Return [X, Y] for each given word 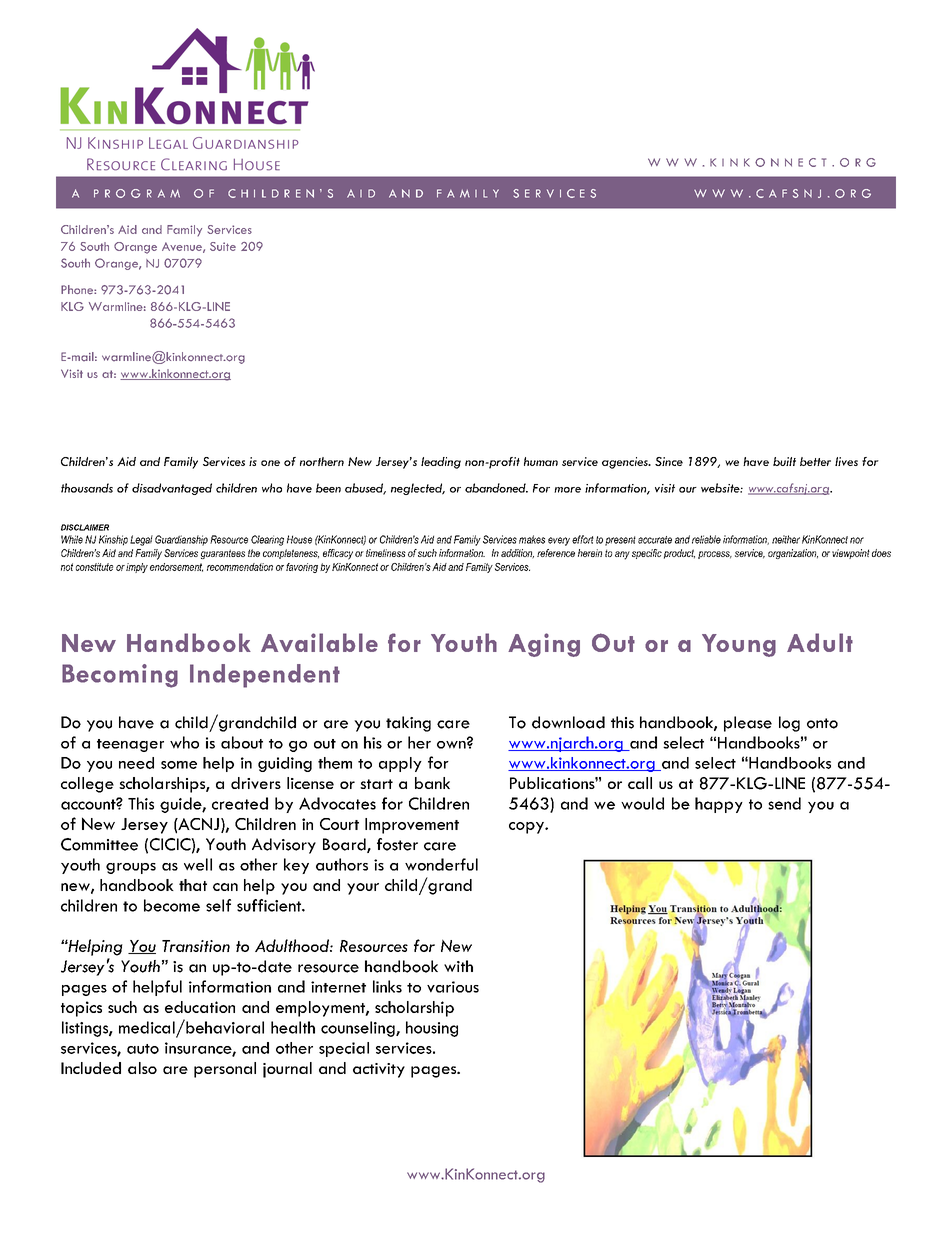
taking [408, 724]
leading [441, 463]
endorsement [176, 567]
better [815, 461]
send [784, 803]
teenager [130, 745]
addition [517, 554]
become [172, 905]
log [789, 724]
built [784, 461]
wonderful [441, 864]
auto [143, 1049]
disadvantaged [172, 489]
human [541, 461]
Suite [223, 246]
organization [793, 554]
